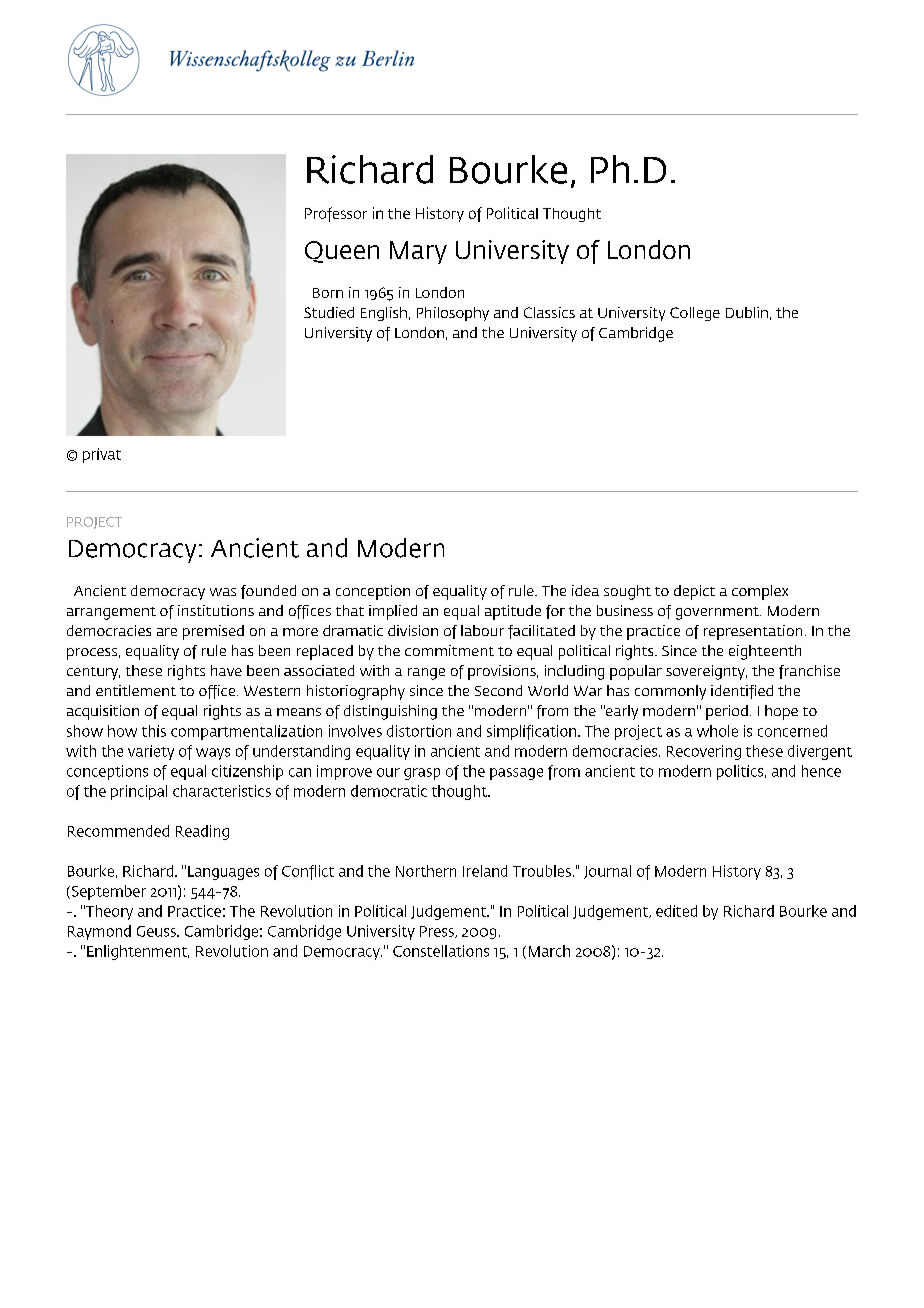  What do you see at coordinates (157, 931) in the page?
I see `Geuss` at bounding box center [157, 931].
